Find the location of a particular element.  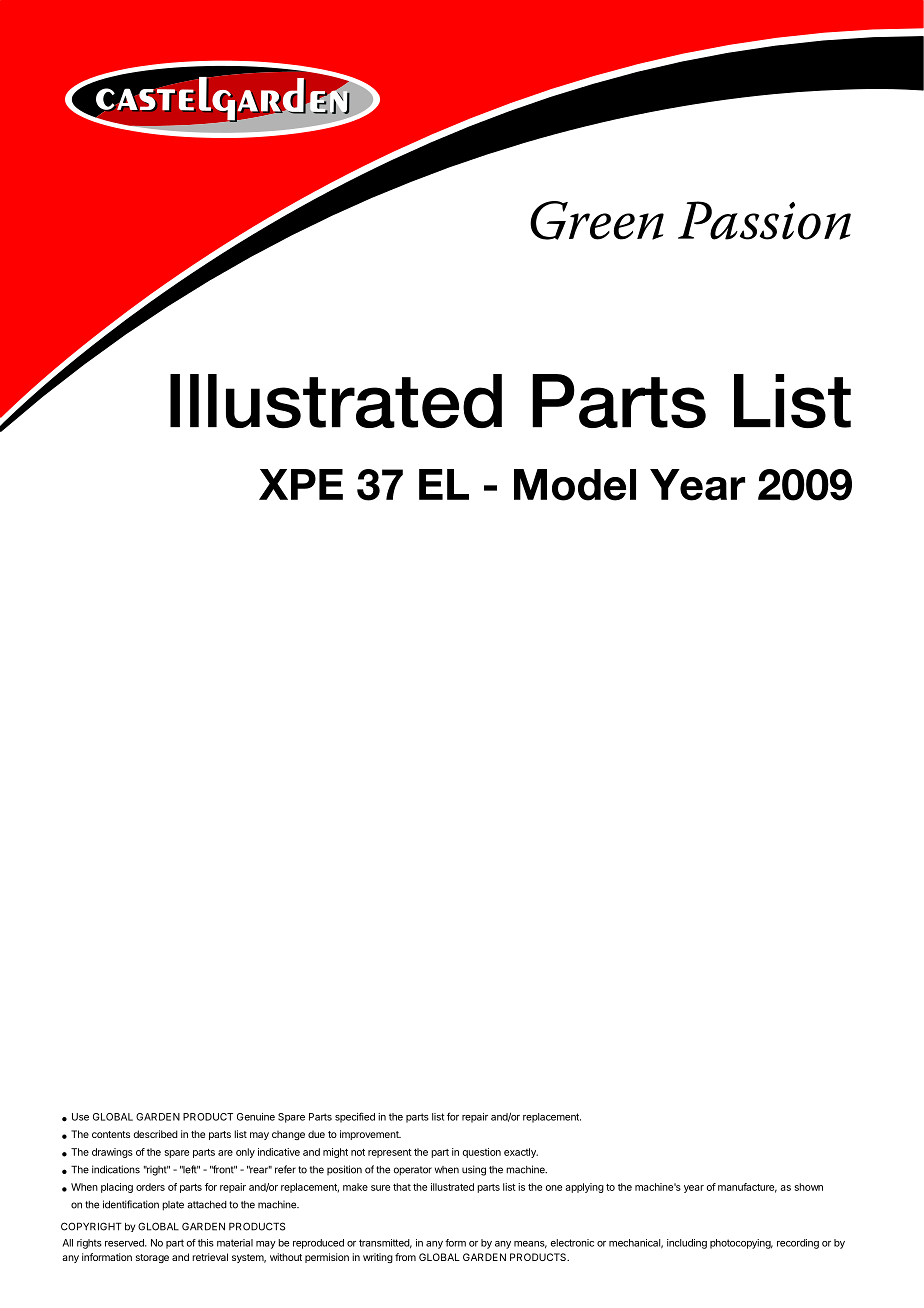

Use is located at coordinates (80, 1117).
